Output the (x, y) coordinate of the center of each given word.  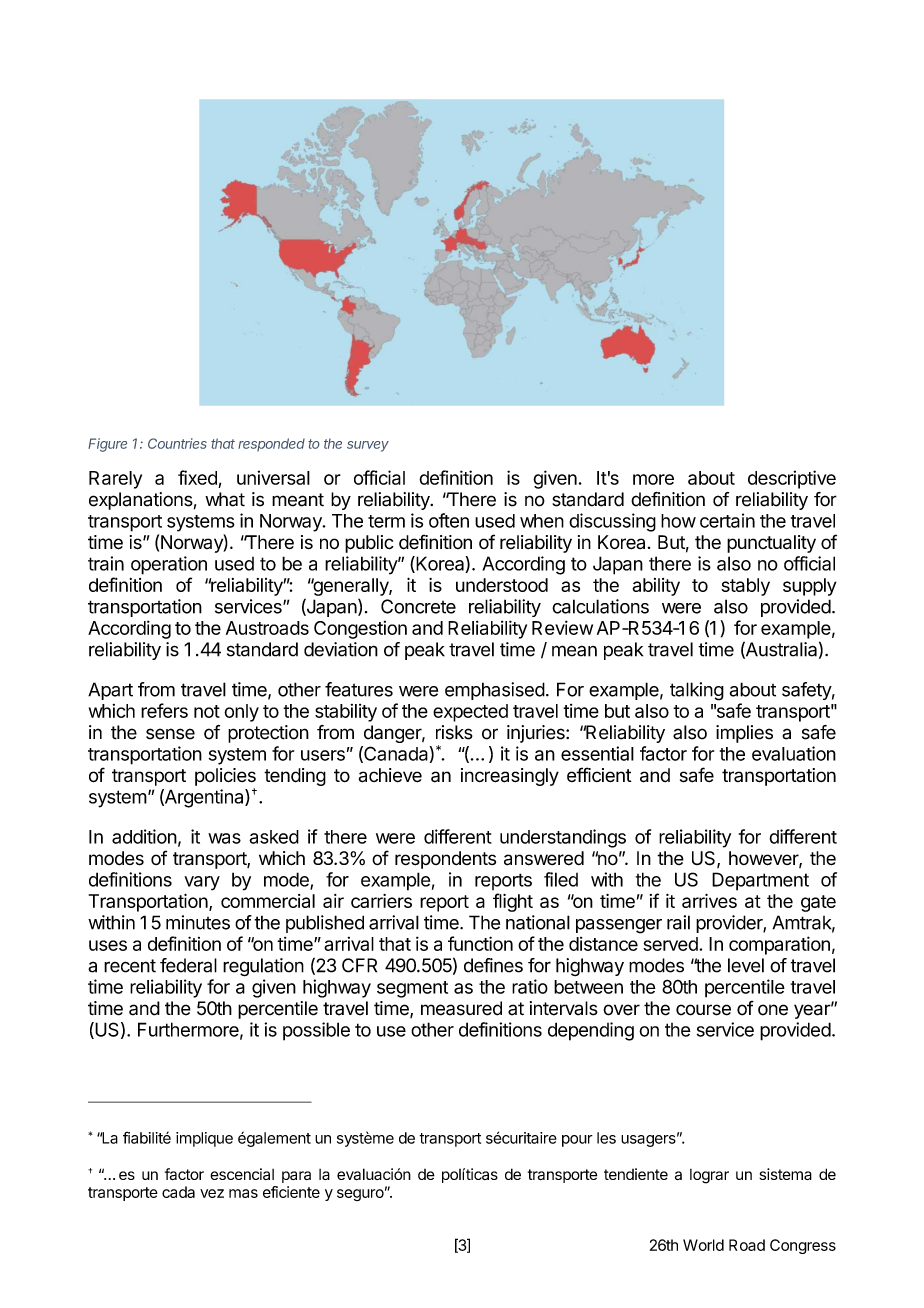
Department (760, 881)
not (207, 711)
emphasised (495, 691)
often (449, 520)
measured (461, 1008)
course (703, 1010)
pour (577, 1141)
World (703, 1245)
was (224, 838)
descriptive (792, 479)
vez (212, 1193)
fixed (197, 477)
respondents (445, 860)
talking (697, 691)
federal (188, 965)
